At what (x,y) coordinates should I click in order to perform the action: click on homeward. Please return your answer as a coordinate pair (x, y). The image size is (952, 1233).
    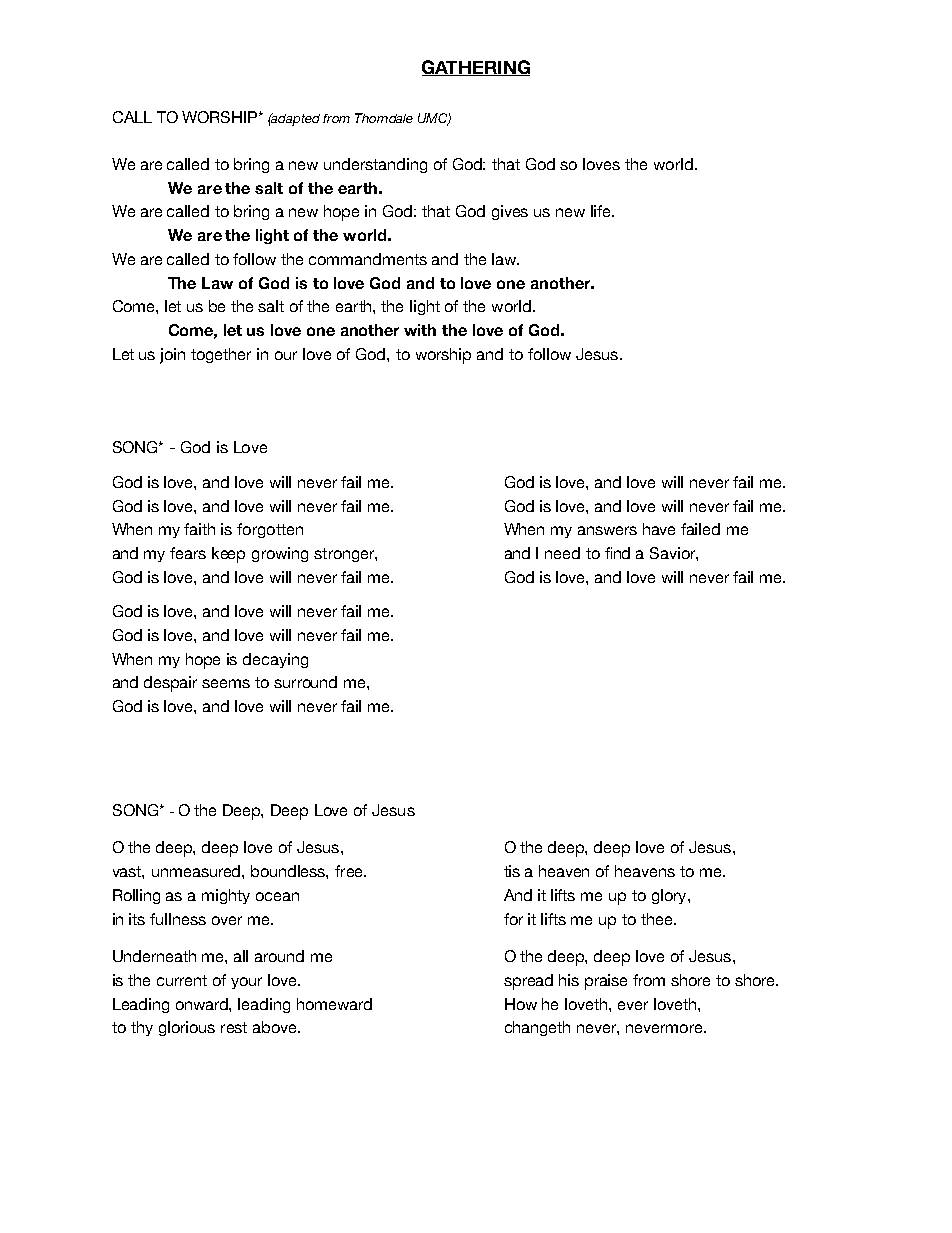
    Looking at the image, I should click on (334, 1004).
